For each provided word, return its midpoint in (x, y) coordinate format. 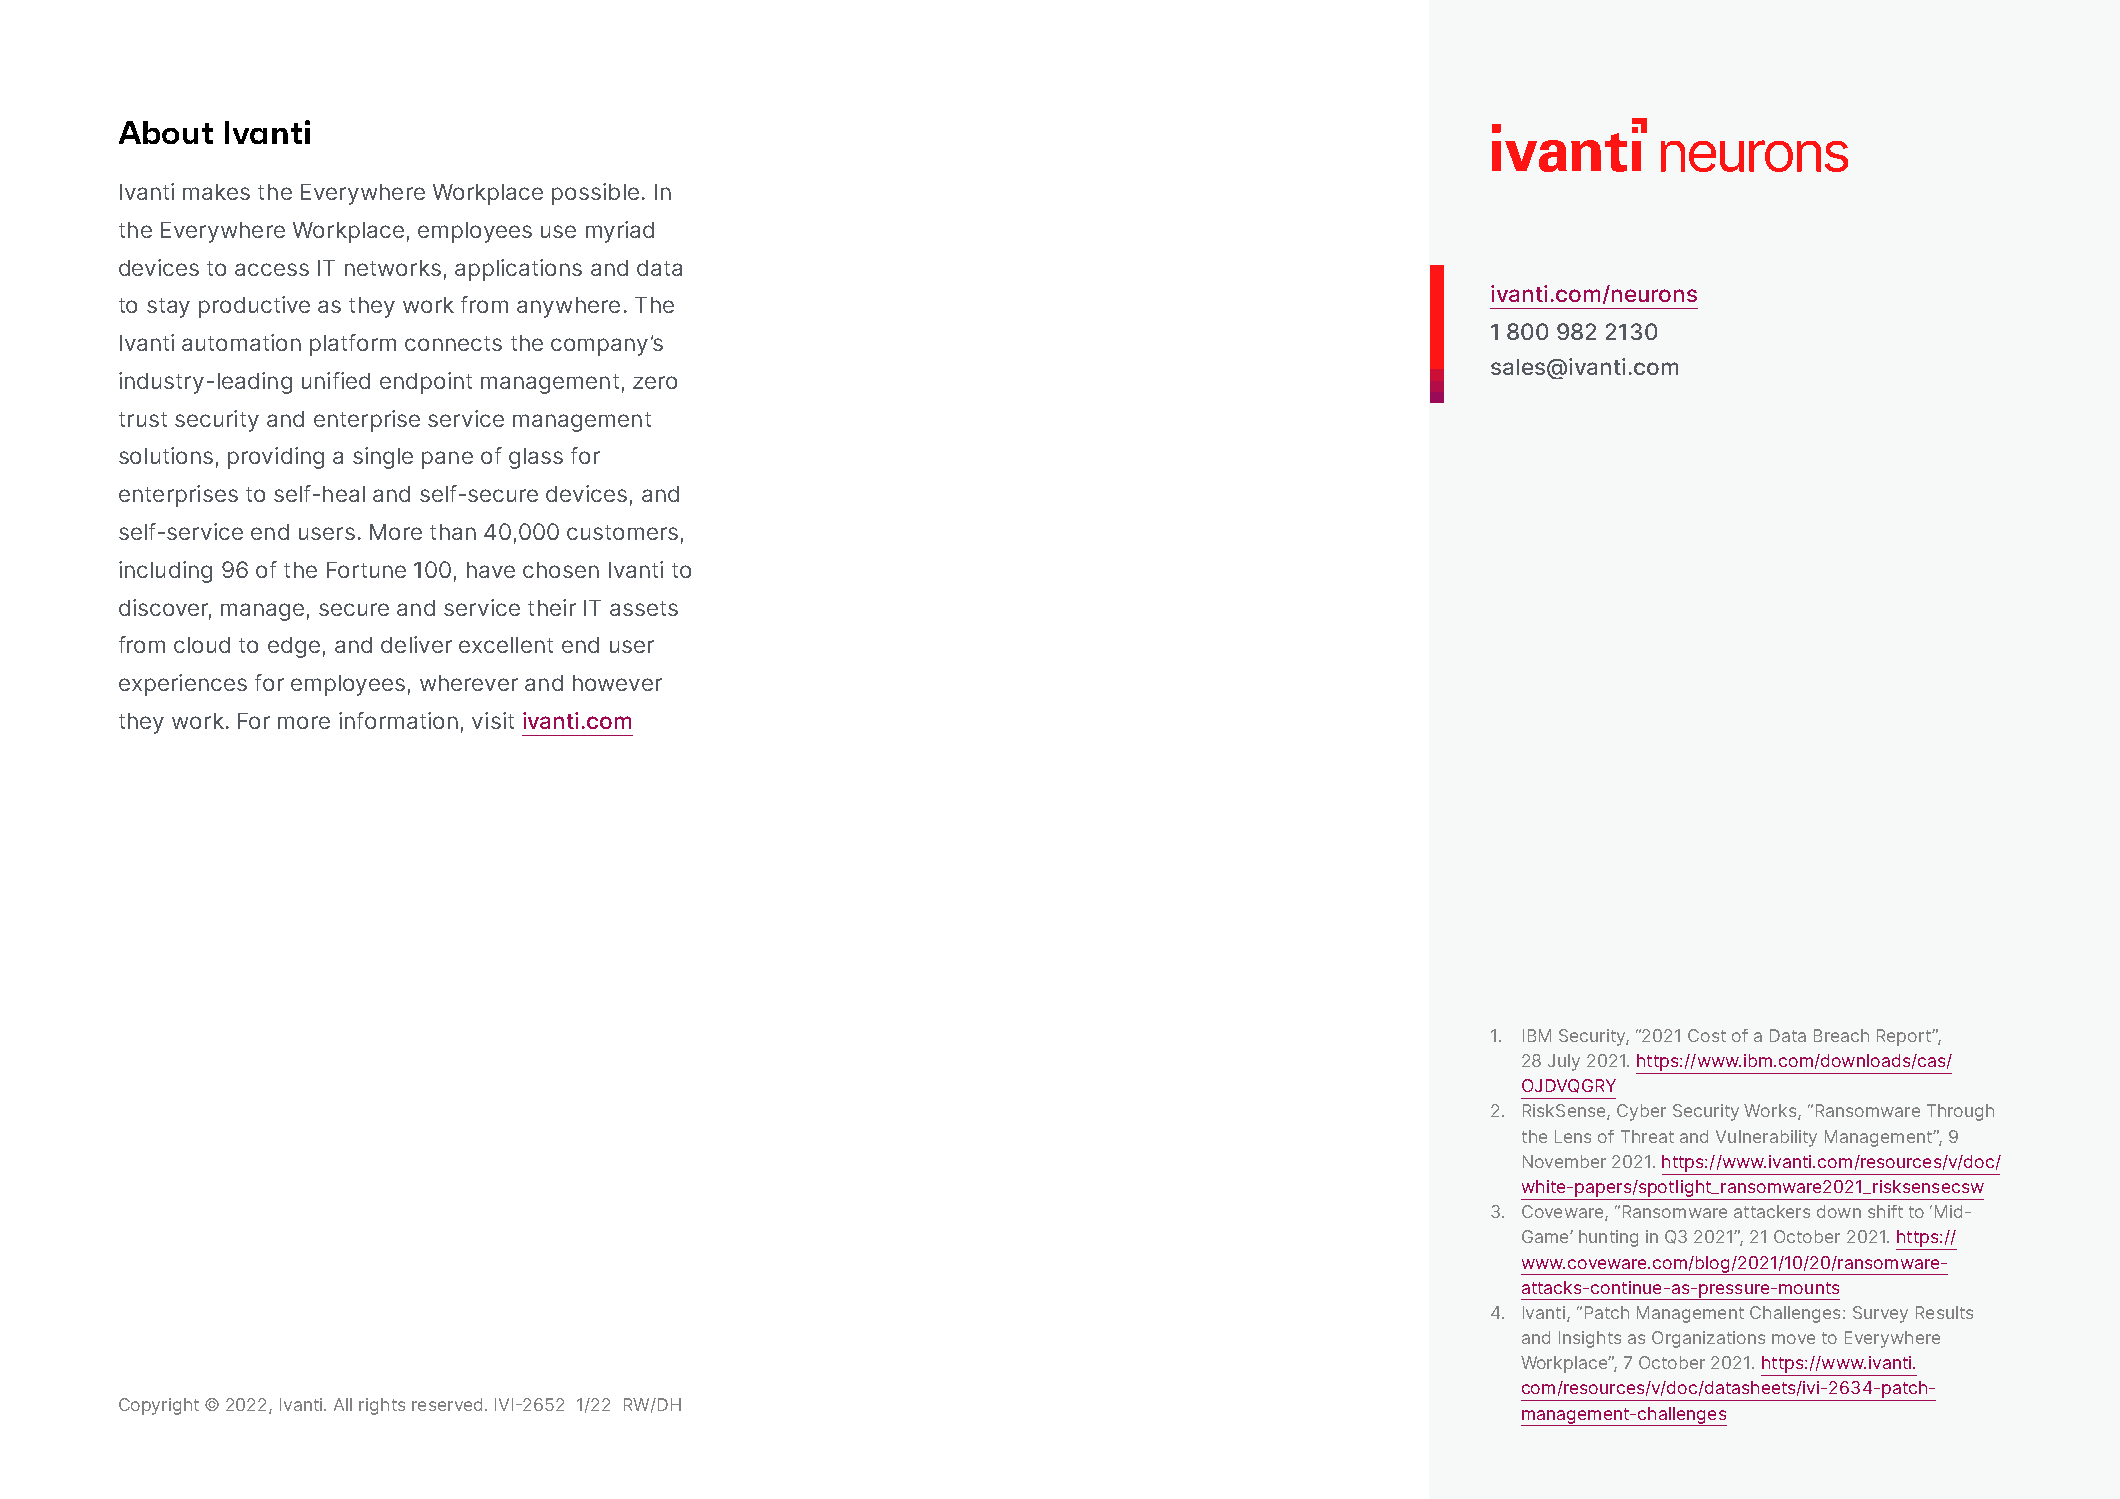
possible (595, 194)
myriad (620, 232)
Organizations (1708, 1339)
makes (216, 192)
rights (382, 1406)
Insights (1590, 1339)
